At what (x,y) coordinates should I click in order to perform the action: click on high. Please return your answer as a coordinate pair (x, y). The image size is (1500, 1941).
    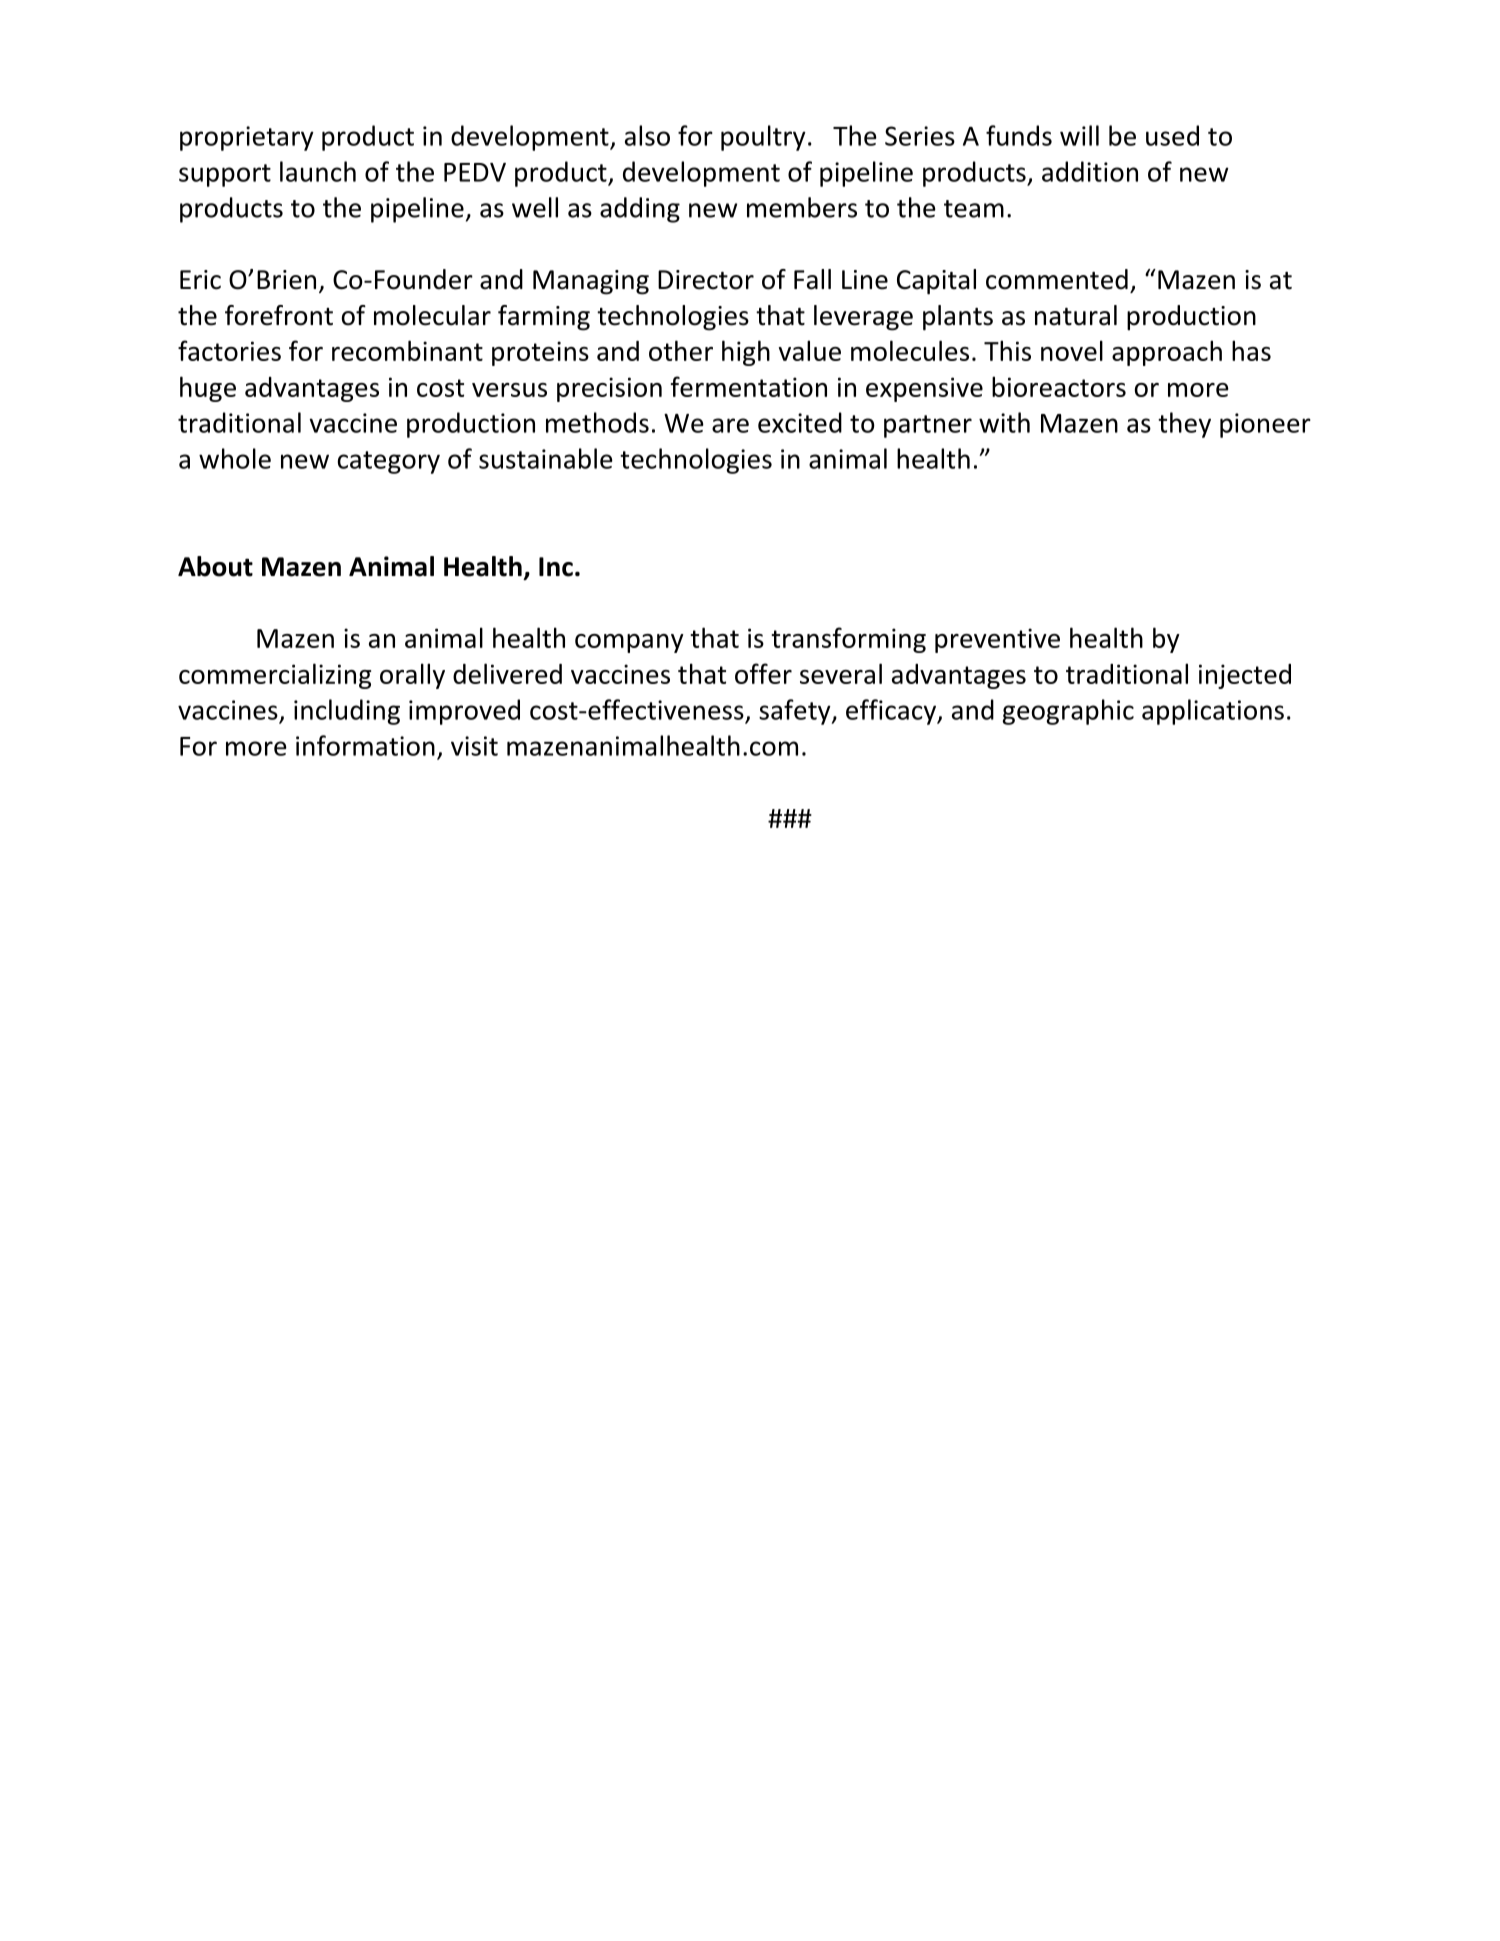
    Looking at the image, I should click on (746, 353).
